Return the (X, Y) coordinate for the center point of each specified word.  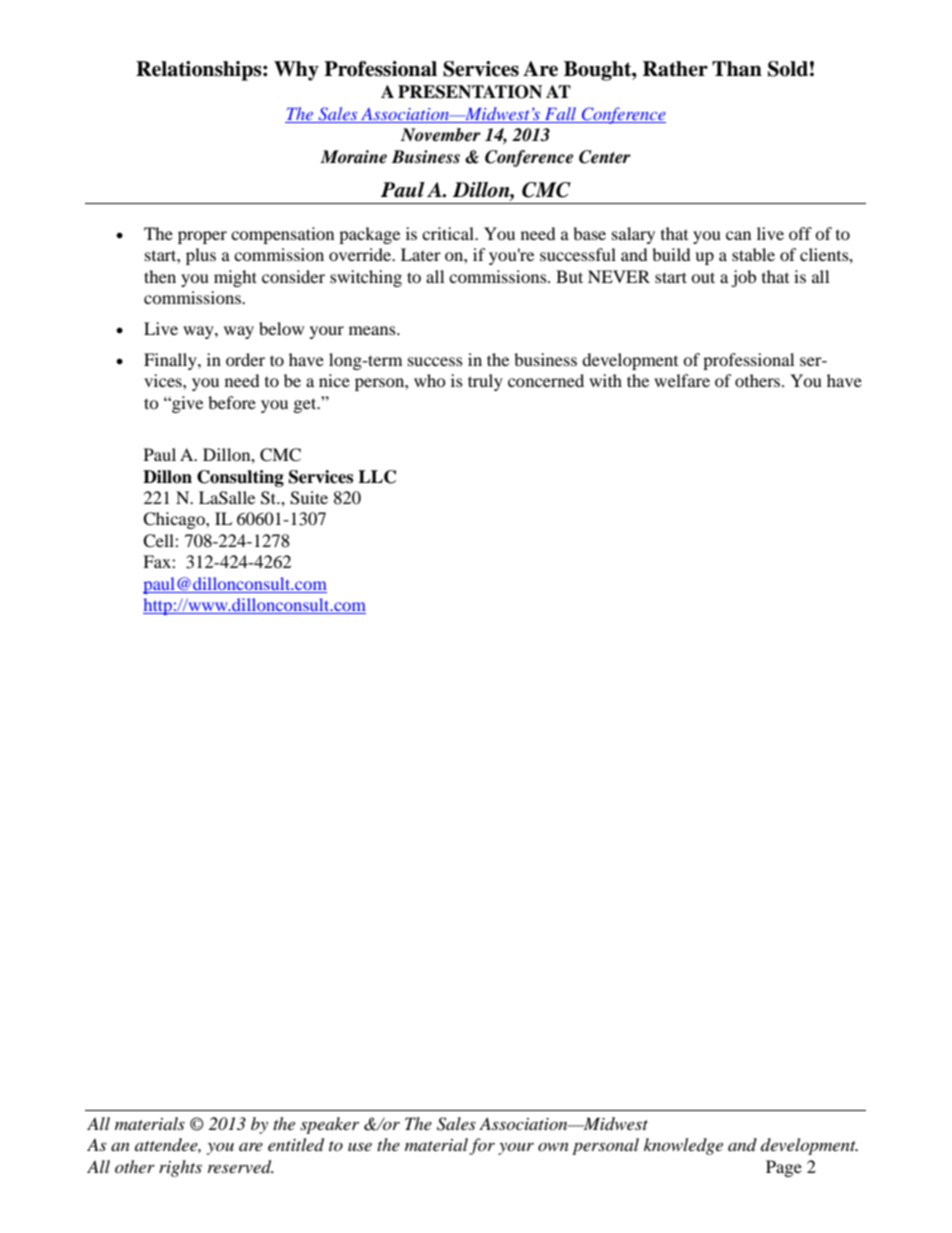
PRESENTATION (470, 92)
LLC (377, 477)
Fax (158, 561)
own (553, 1147)
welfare (682, 380)
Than (737, 69)
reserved (241, 1167)
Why (296, 71)
